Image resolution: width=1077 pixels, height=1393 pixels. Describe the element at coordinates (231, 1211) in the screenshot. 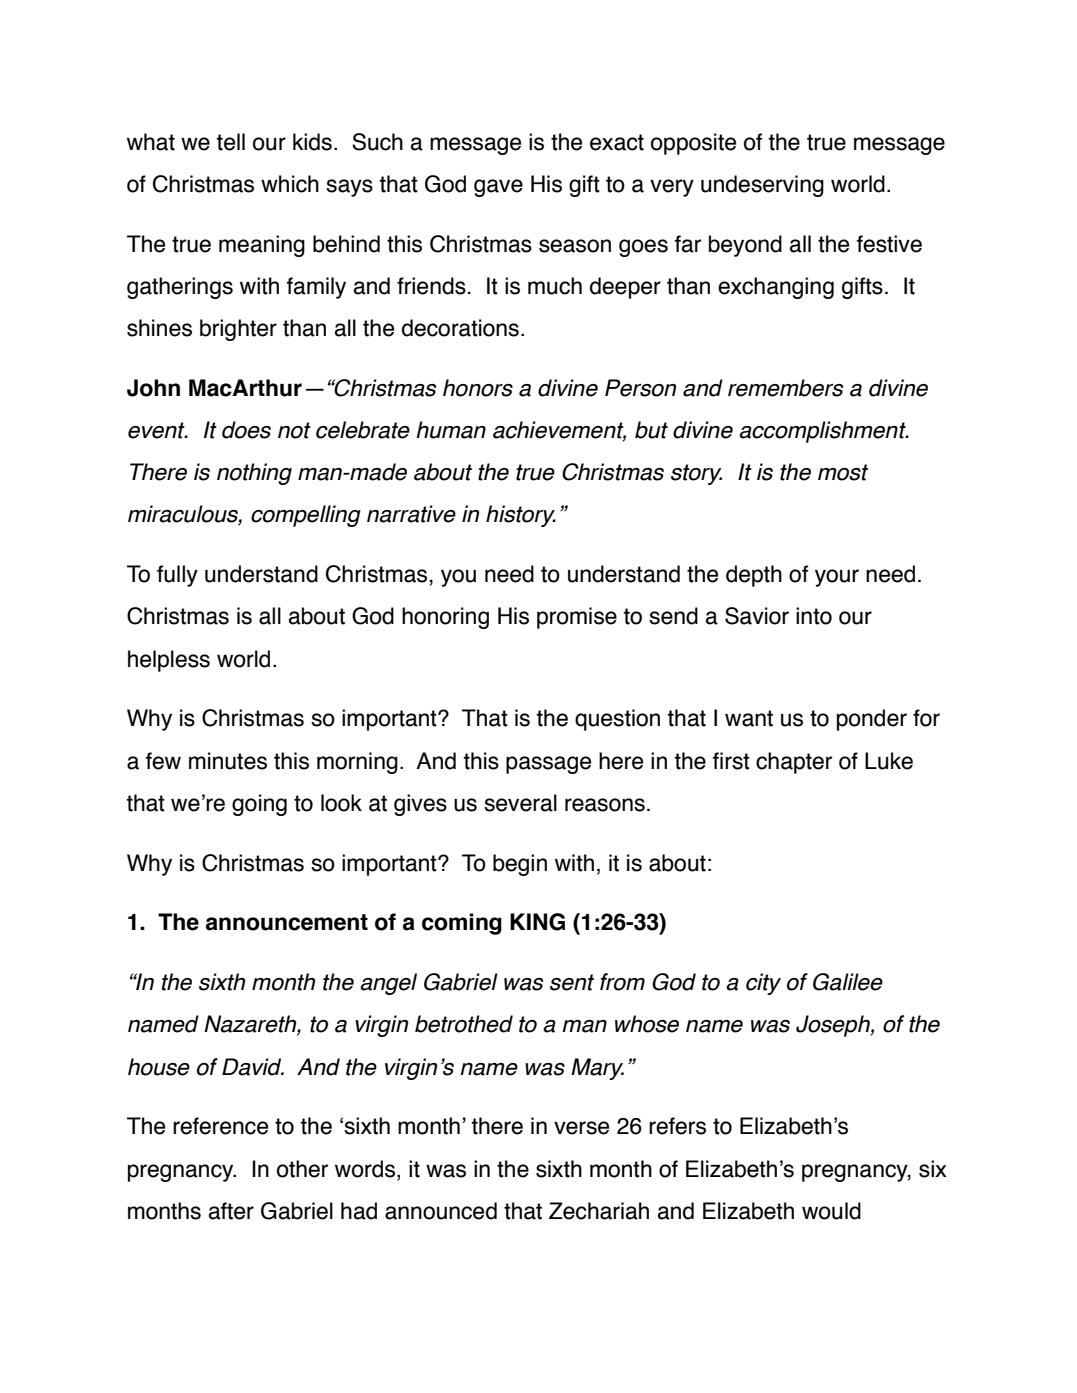

I see `after` at that location.
